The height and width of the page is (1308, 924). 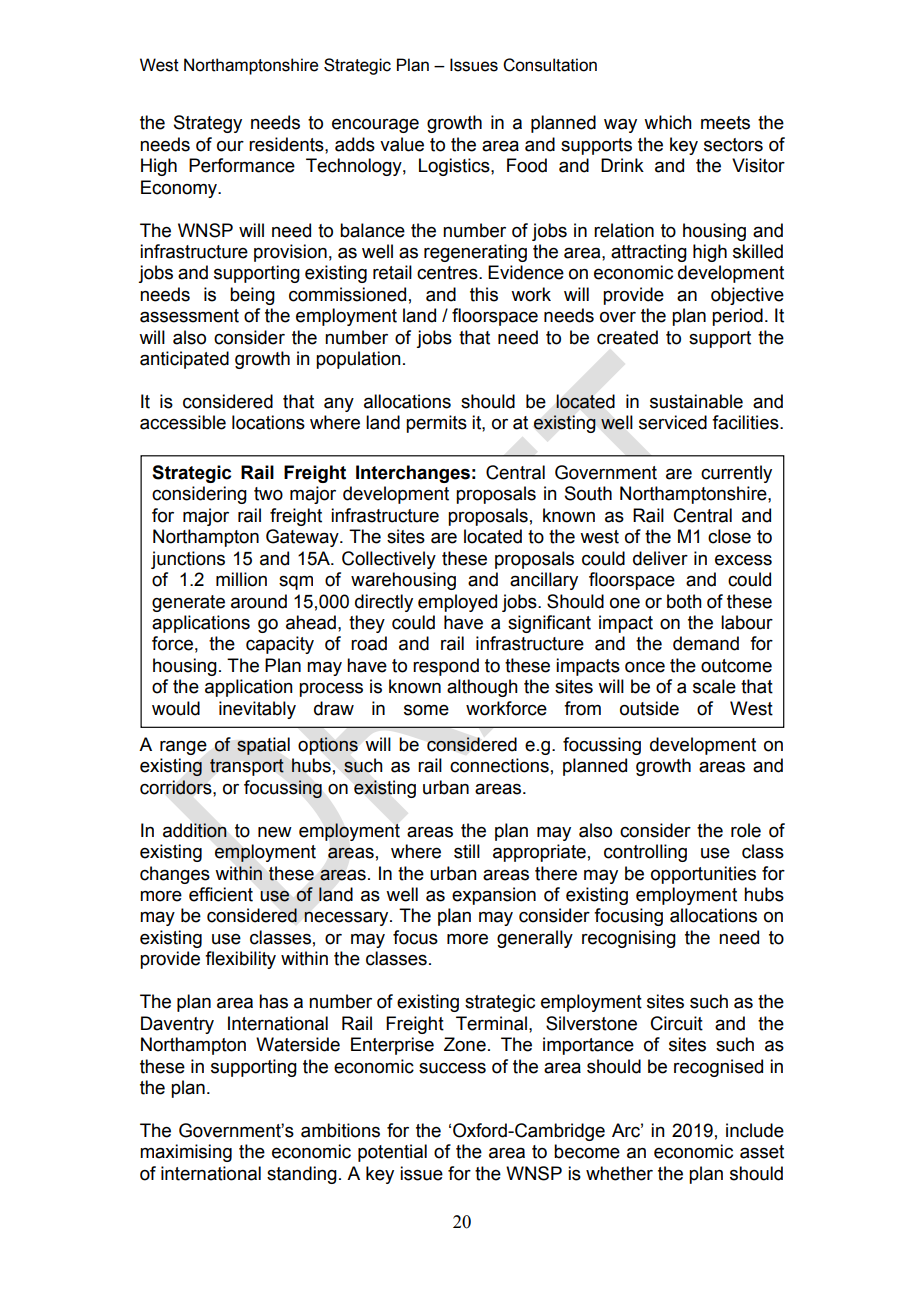 What do you see at coordinates (668, 122) in the page?
I see `which` at bounding box center [668, 122].
